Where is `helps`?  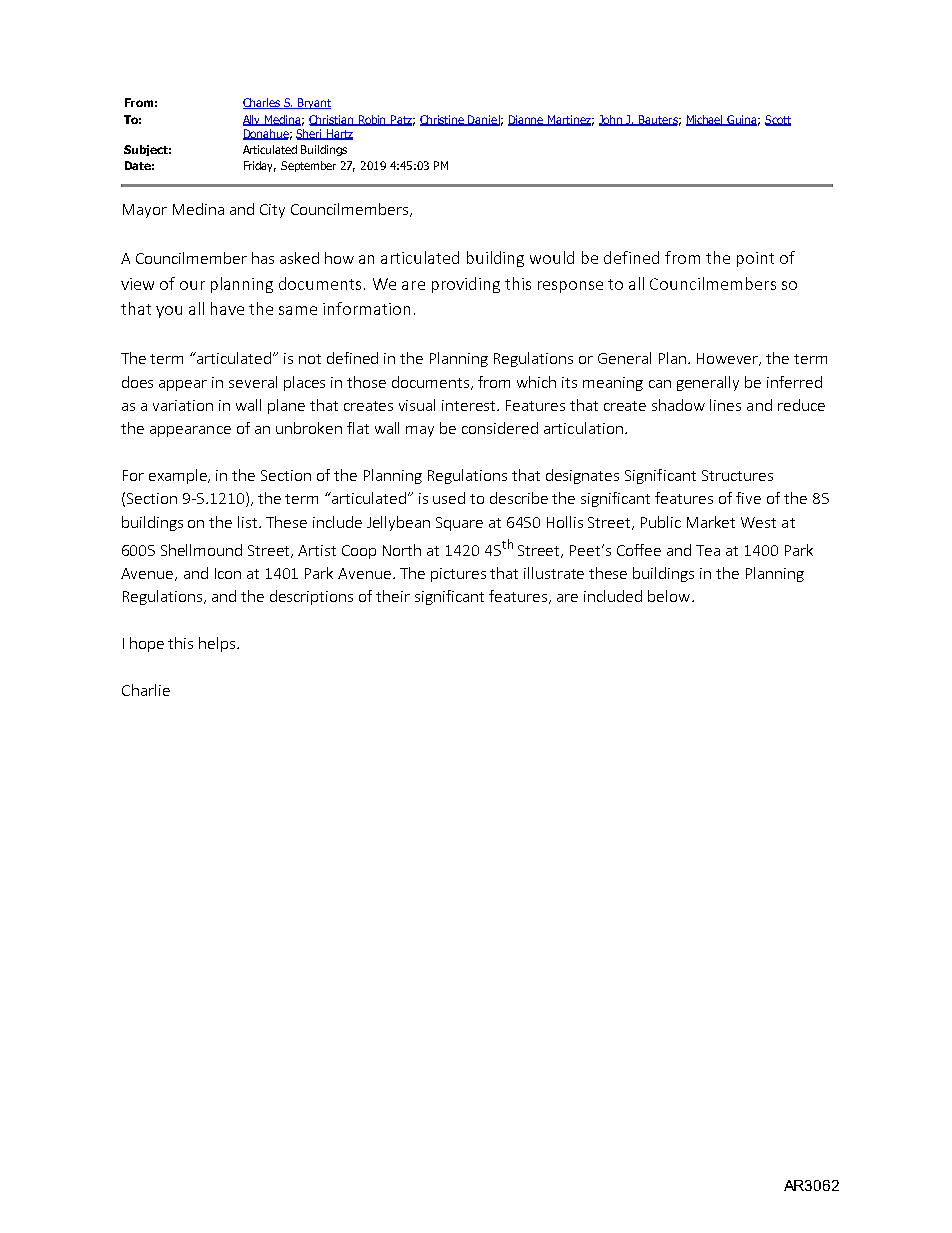 helps is located at coordinates (218, 644).
